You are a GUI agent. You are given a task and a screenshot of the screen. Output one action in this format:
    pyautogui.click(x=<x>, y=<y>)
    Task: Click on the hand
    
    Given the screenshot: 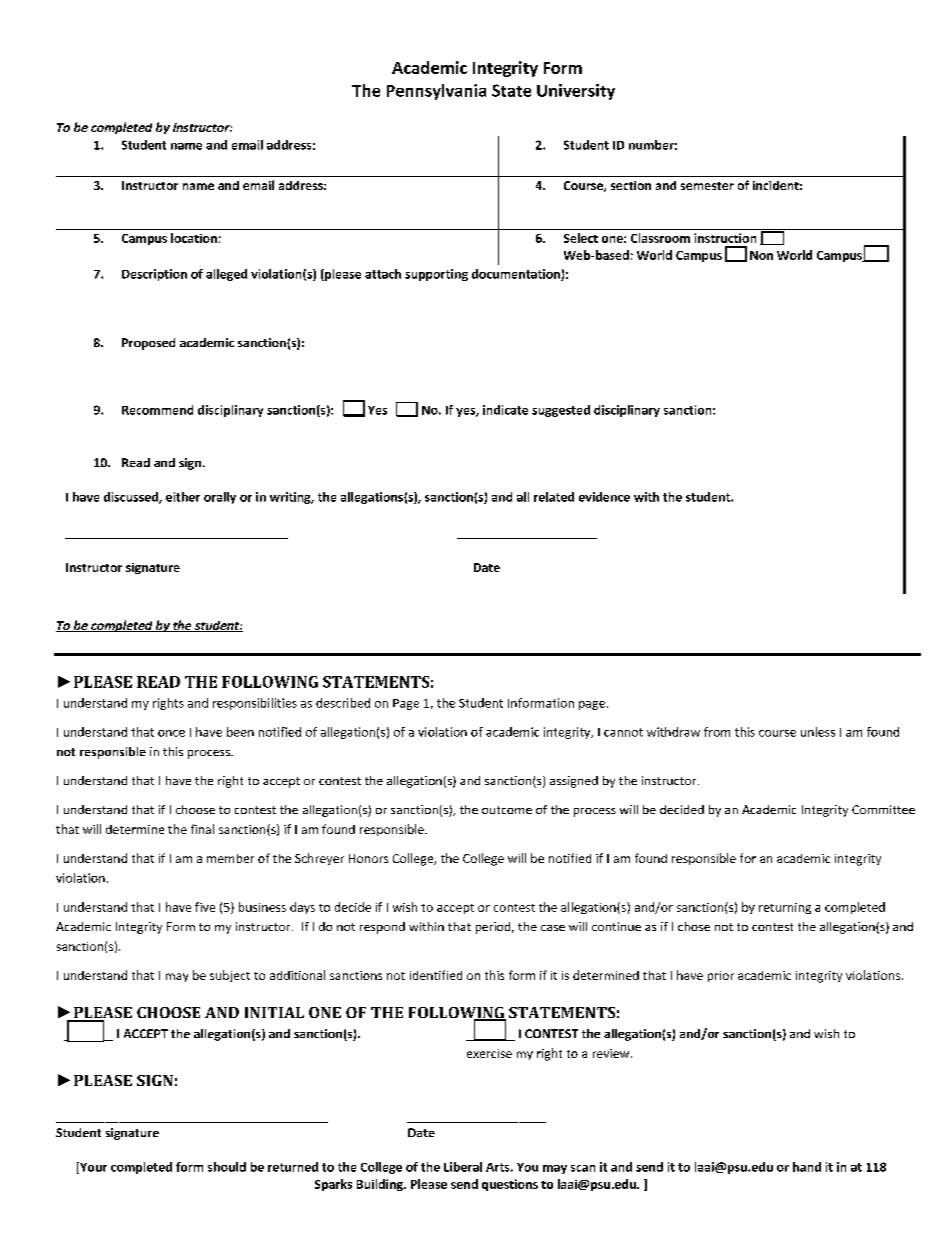 What is the action you would take?
    pyautogui.click(x=807, y=1167)
